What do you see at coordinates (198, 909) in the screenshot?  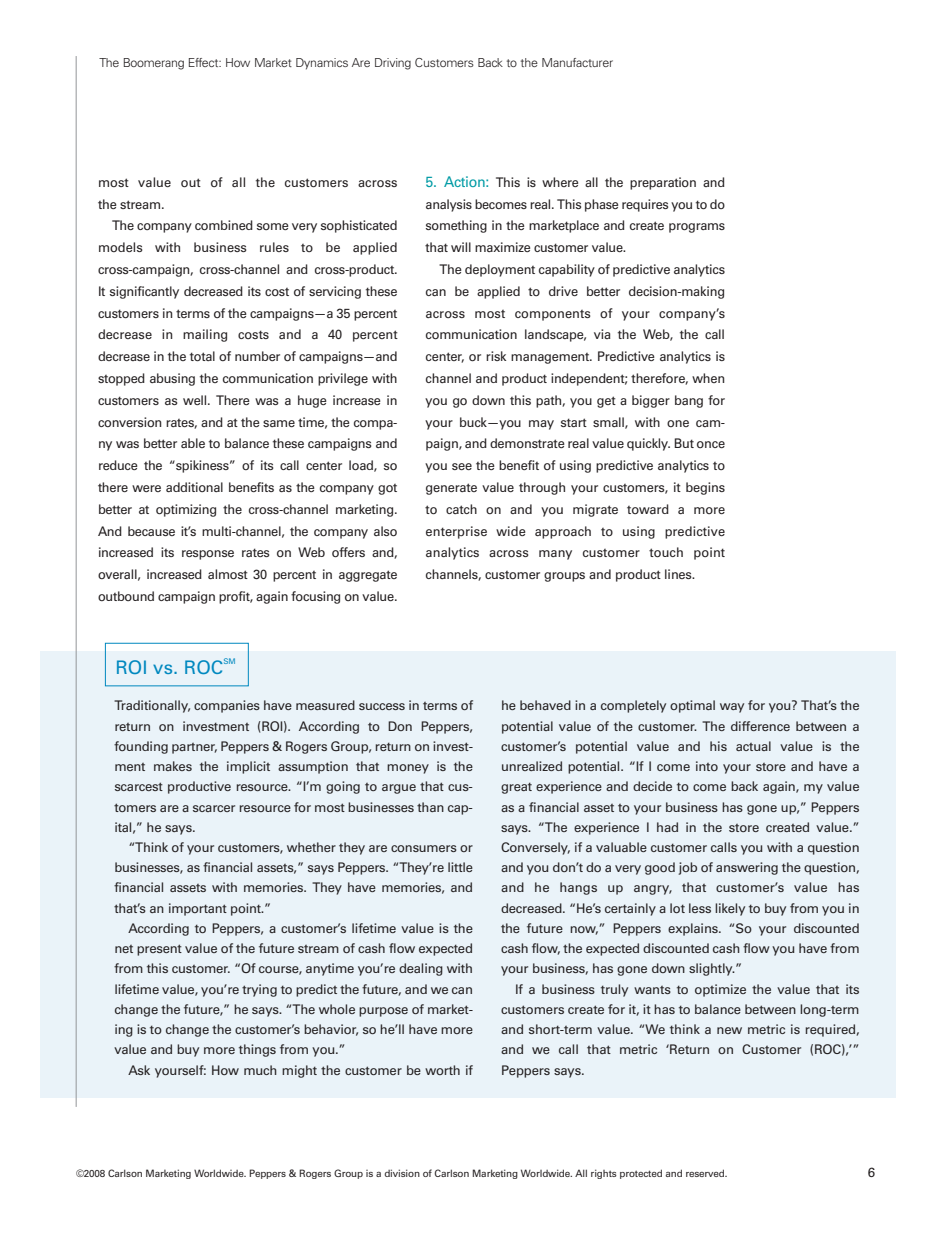 I see `important` at bounding box center [198, 909].
